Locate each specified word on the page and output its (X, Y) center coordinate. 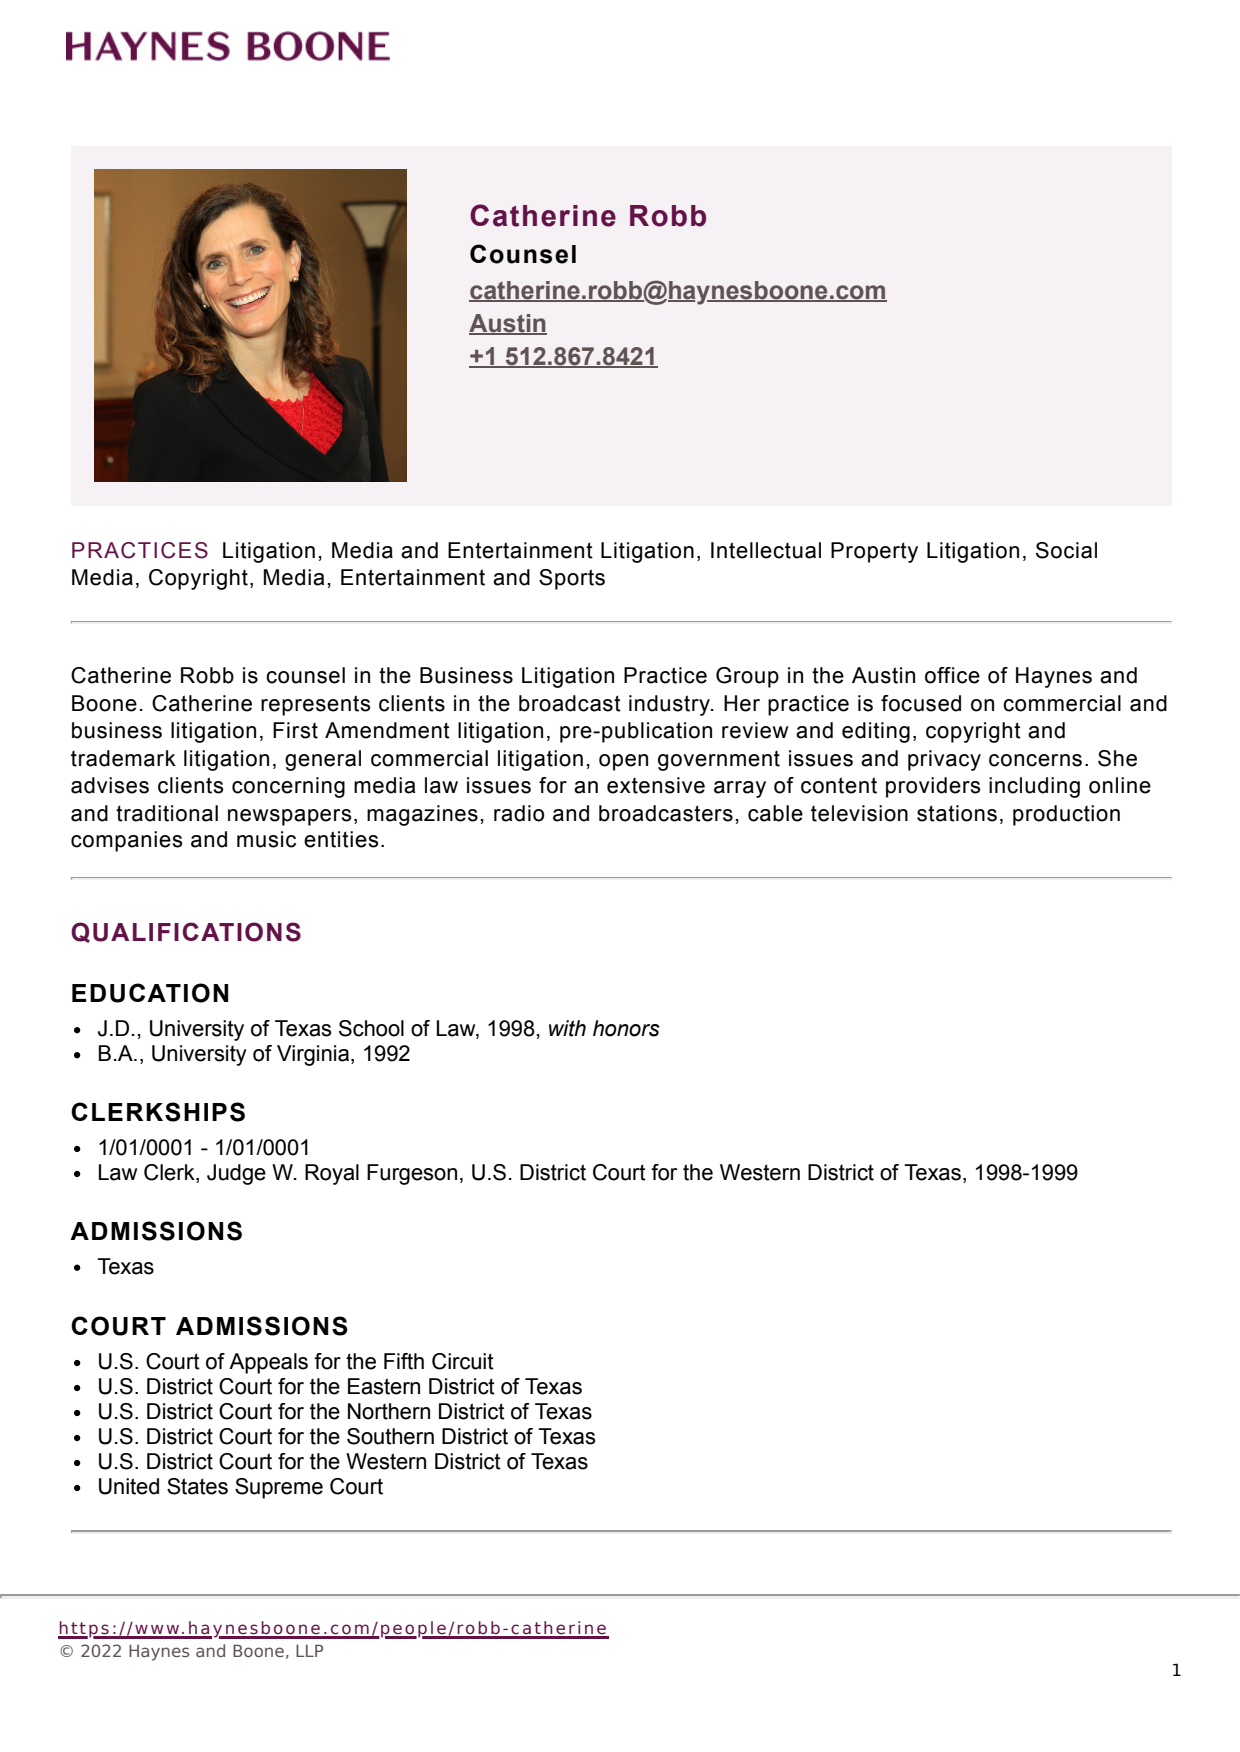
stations (957, 813)
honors (626, 1028)
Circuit (463, 1361)
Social (1066, 550)
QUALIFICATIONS (186, 932)
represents (316, 705)
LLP (309, 1650)
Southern (390, 1436)
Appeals (268, 1363)
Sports (572, 579)
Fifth (404, 1361)
